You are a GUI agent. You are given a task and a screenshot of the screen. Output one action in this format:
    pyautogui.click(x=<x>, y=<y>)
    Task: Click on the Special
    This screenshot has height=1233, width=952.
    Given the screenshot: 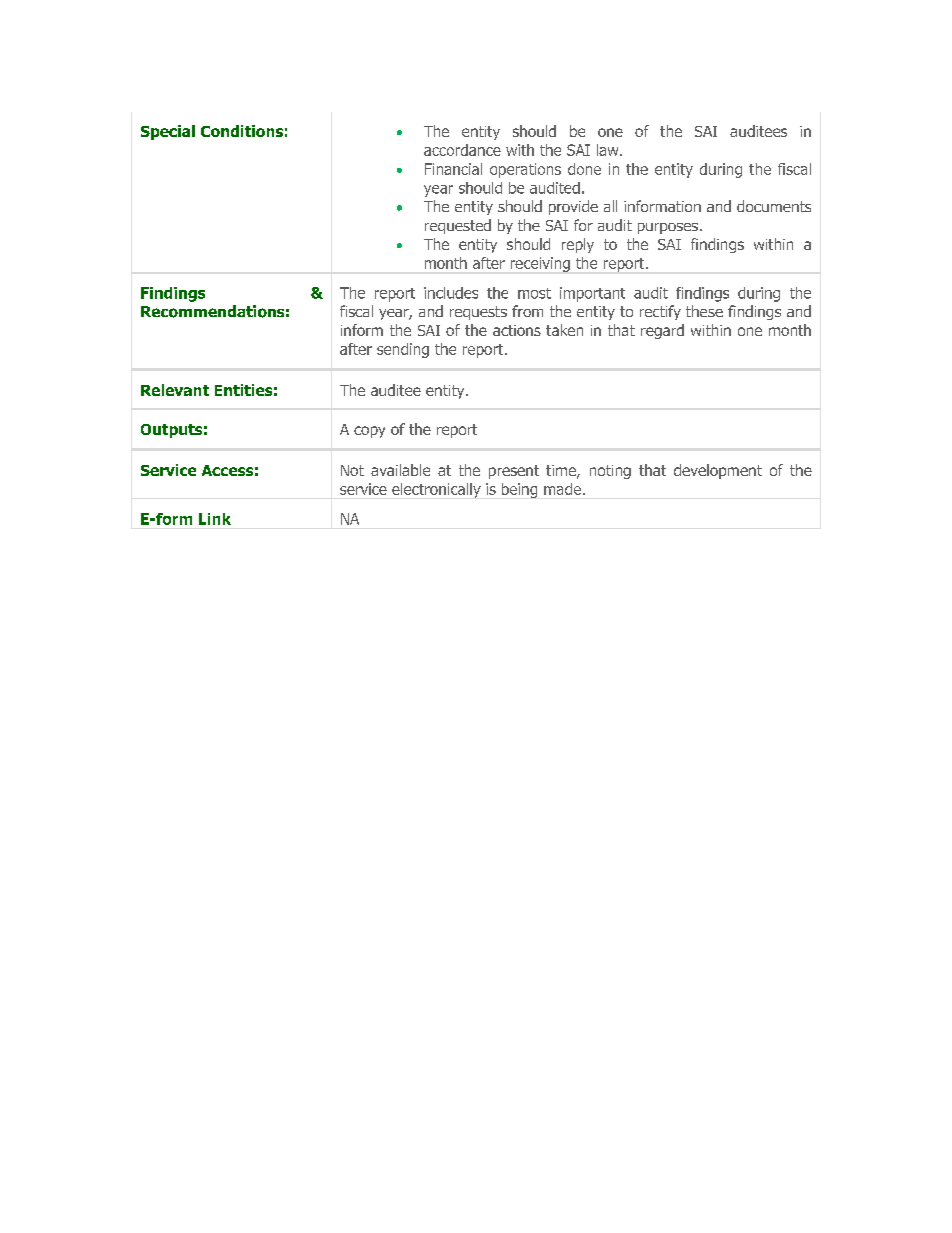 What is the action you would take?
    pyautogui.click(x=168, y=132)
